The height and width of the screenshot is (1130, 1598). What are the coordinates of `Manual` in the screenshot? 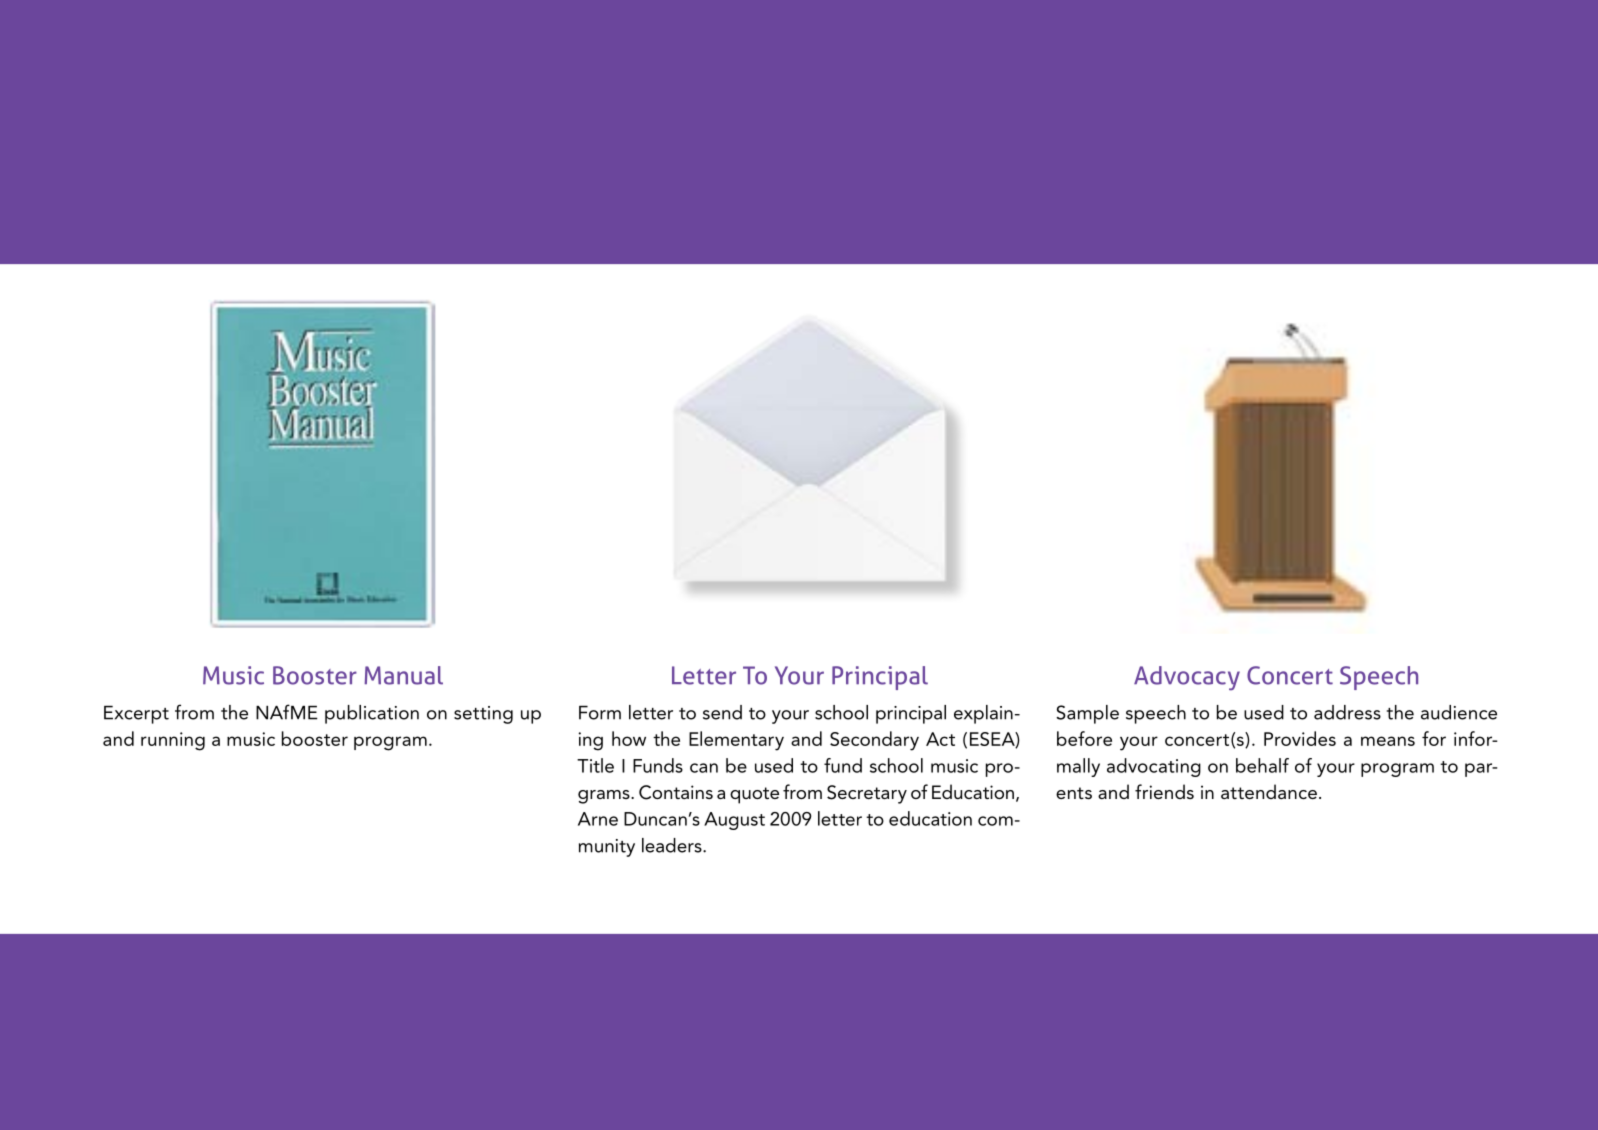 It's located at (403, 675).
